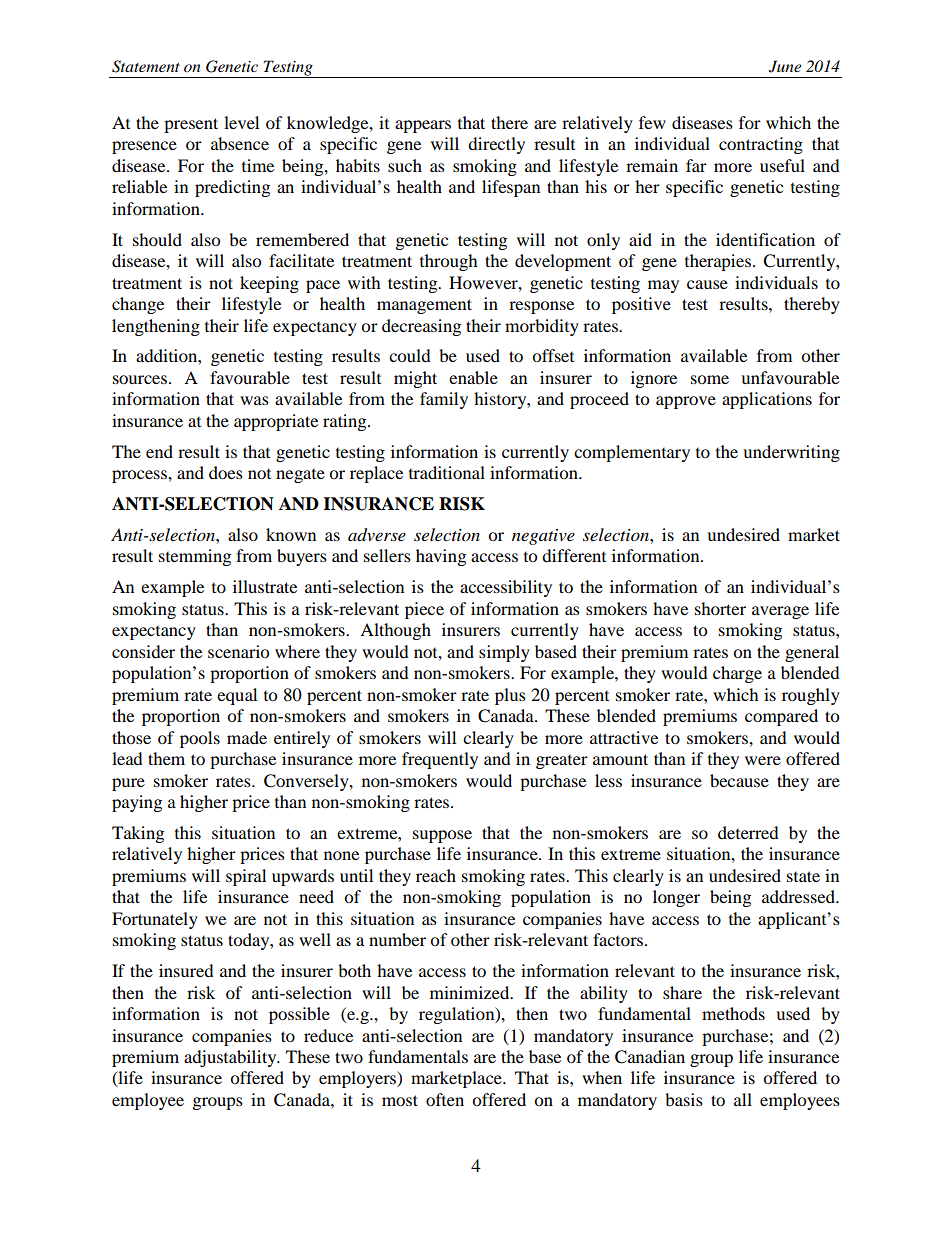 This page has width=952, height=1233. What do you see at coordinates (748, 832) in the page?
I see `deterred` at bounding box center [748, 832].
